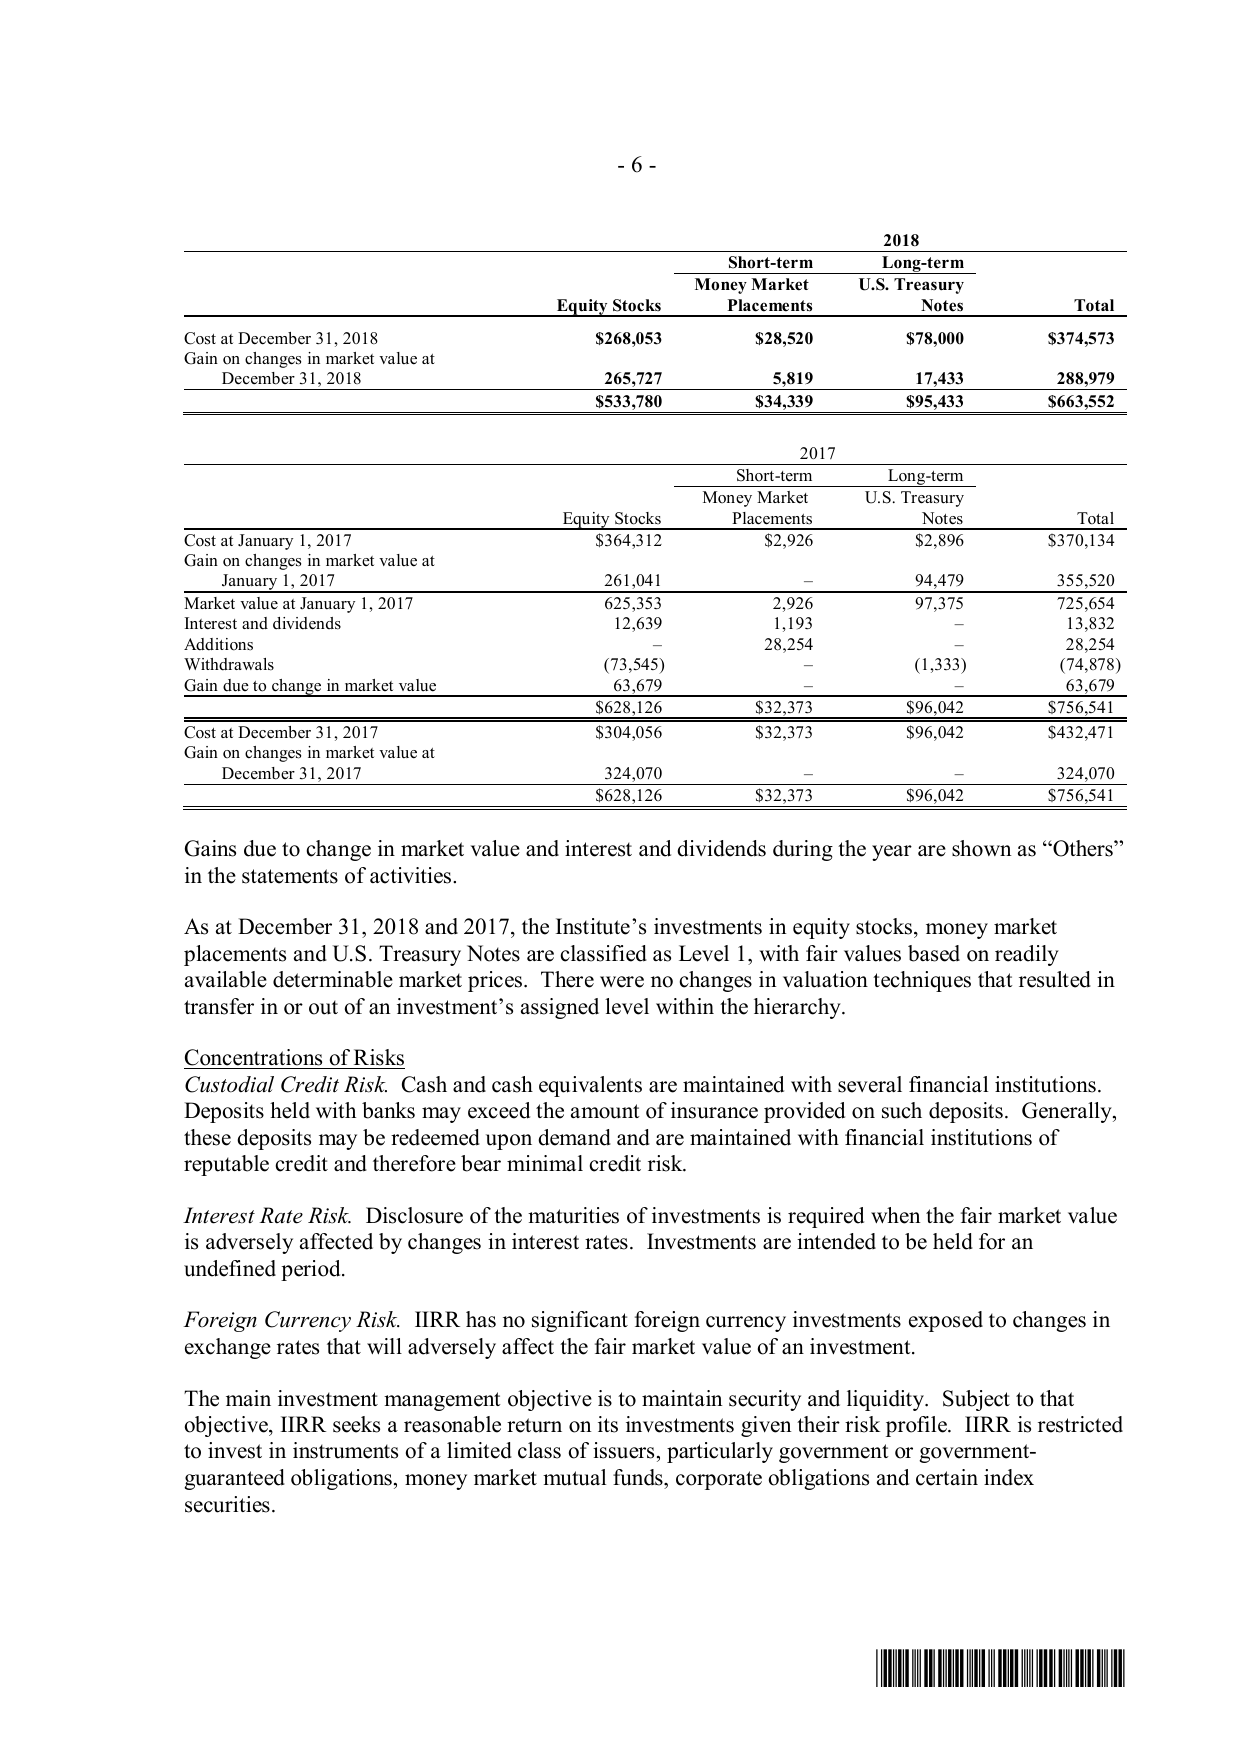 This screenshot has height=1763, width=1247. I want to click on when, so click(896, 1215).
